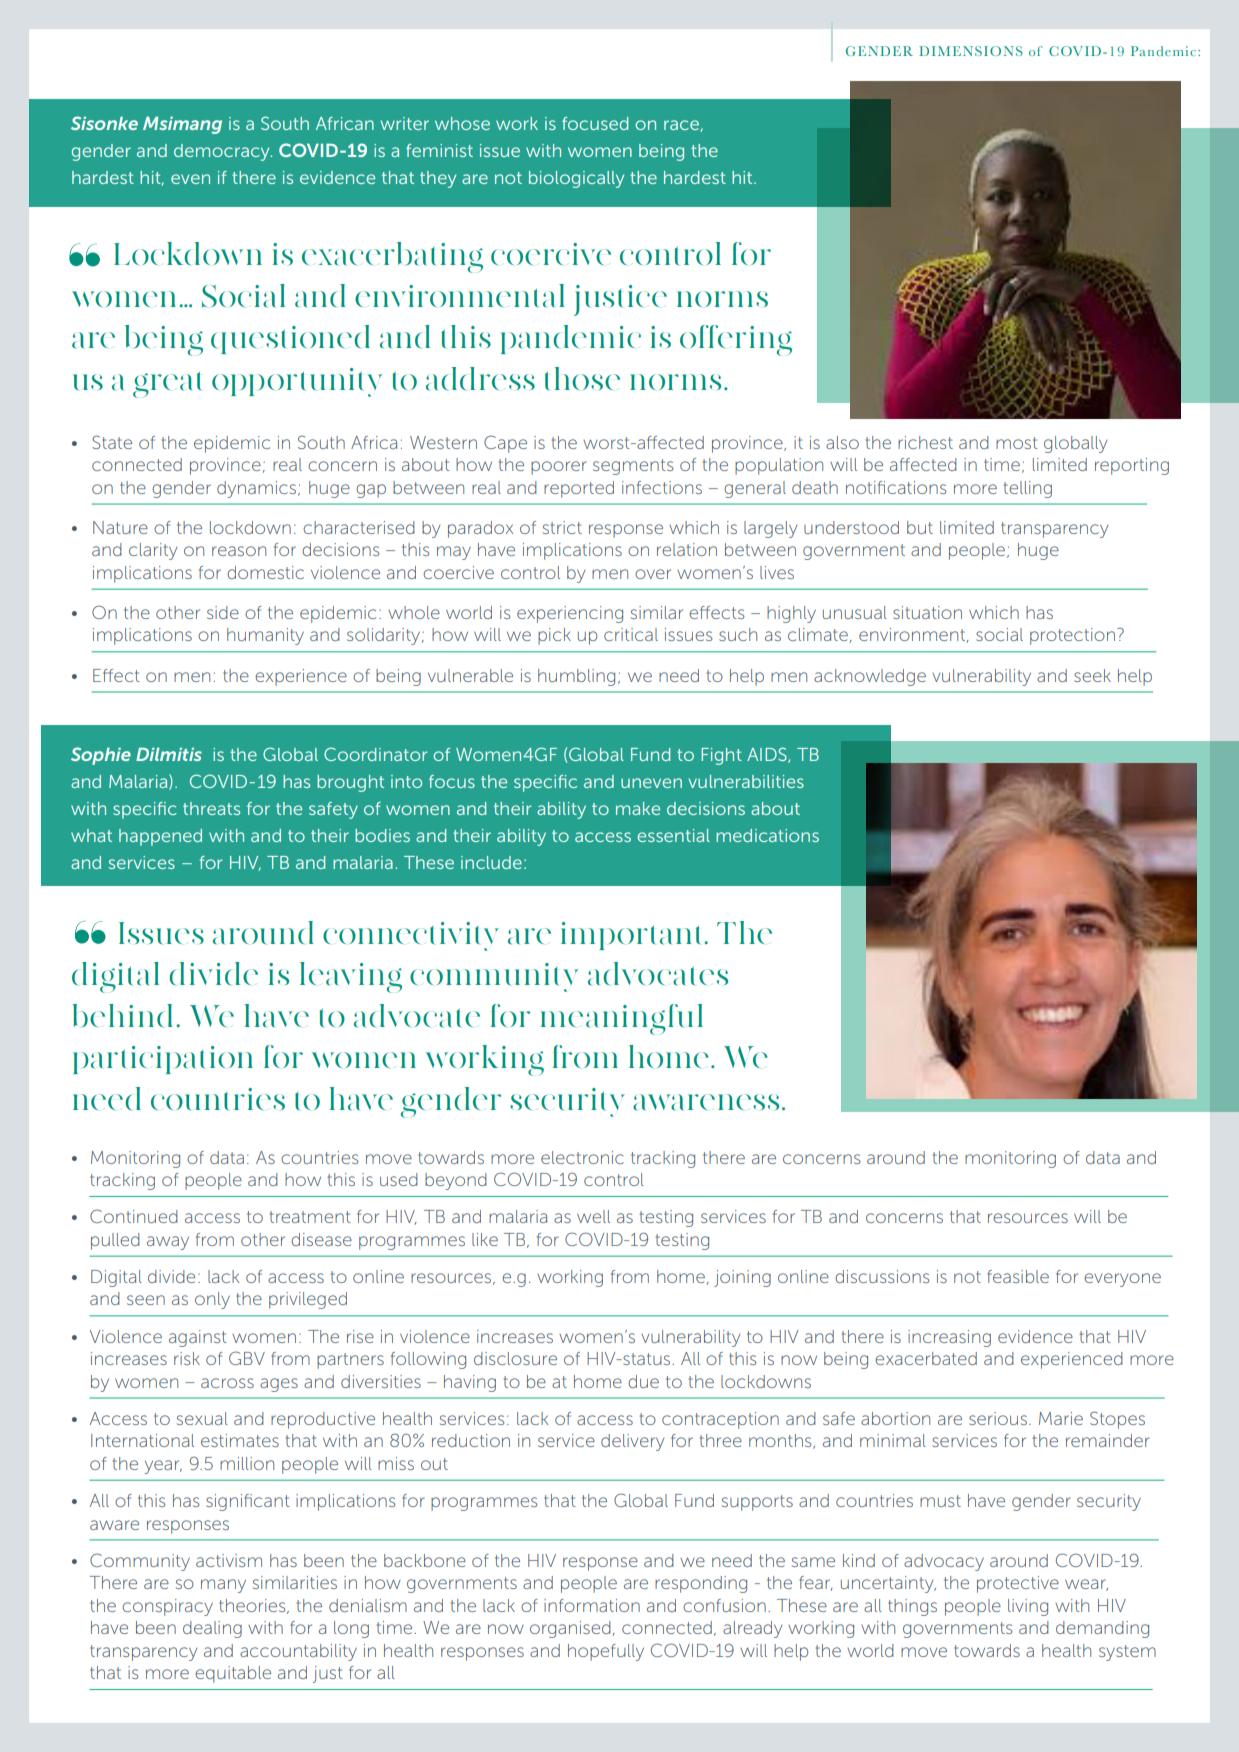 The height and width of the screenshot is (1752, 1239). Describe the element at coordinates (212, 1300) in the screenshot. I see `only` at that location.
